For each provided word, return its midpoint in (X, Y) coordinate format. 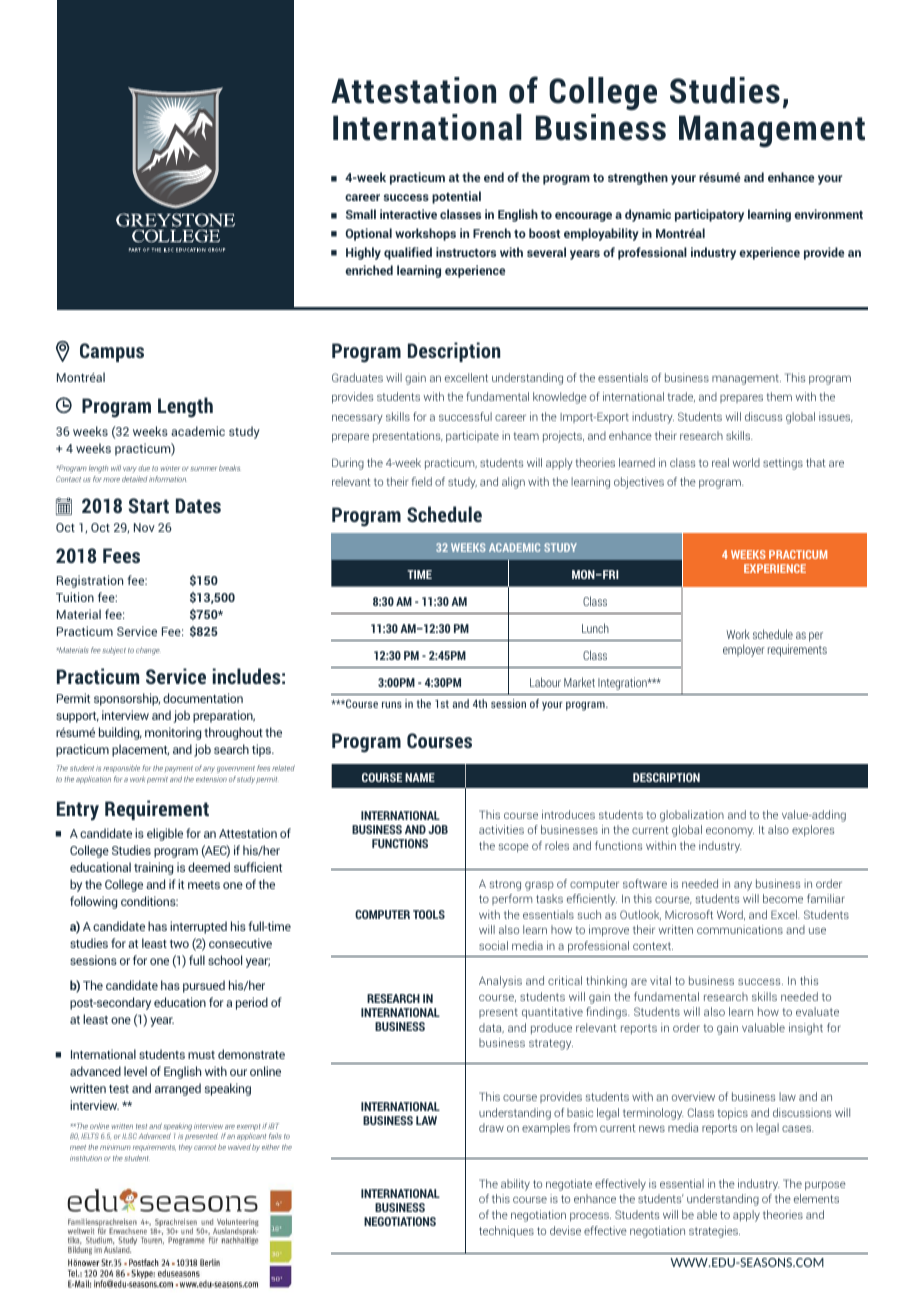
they (185, 1148)
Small (361, 214)
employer (744, 650)
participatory (709, 215)
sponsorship (127, 699)
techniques (506, 1232)
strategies (714, 1232)
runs (392, 705)
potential (456, 197)
